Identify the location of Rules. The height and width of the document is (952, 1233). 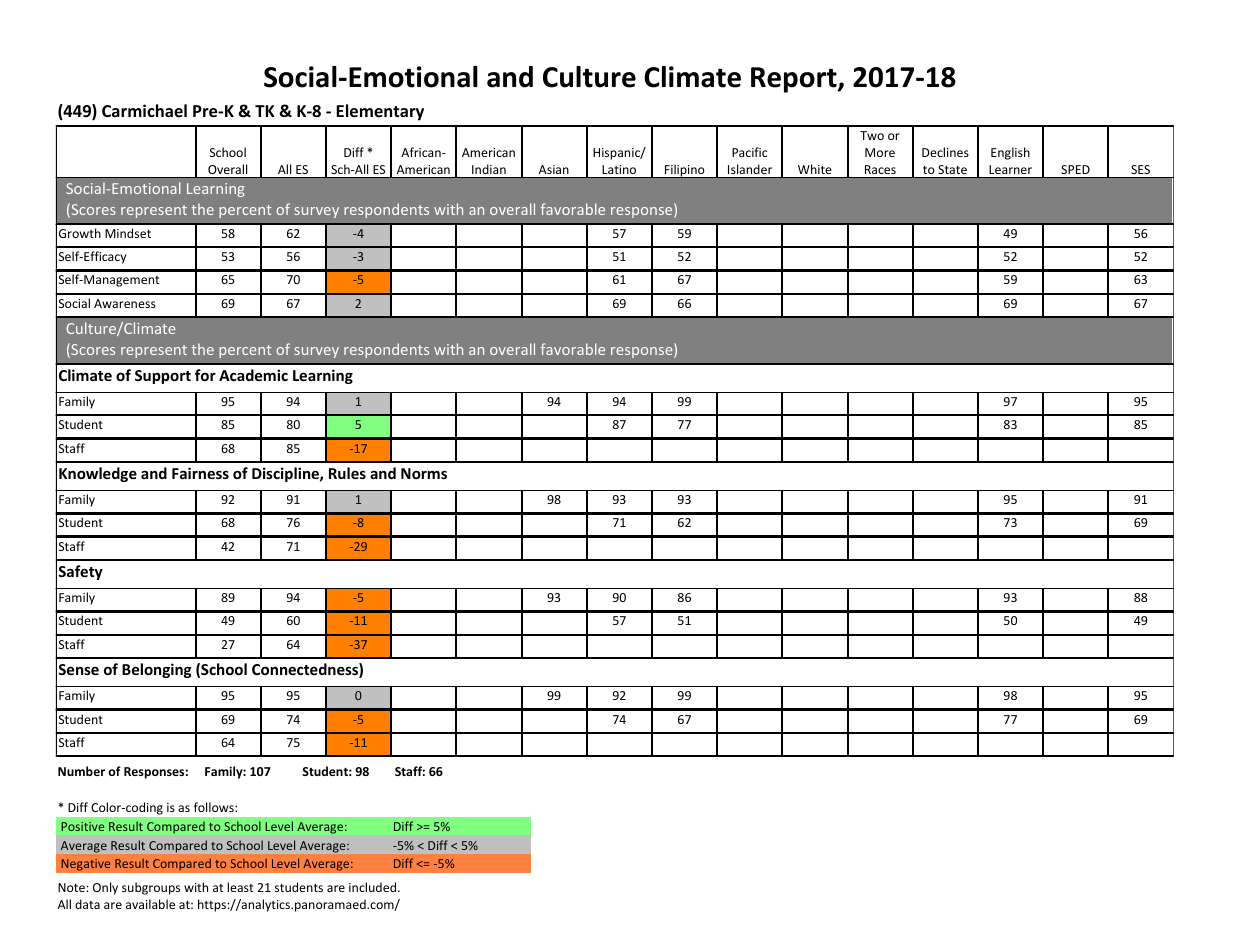
(347, 473).
